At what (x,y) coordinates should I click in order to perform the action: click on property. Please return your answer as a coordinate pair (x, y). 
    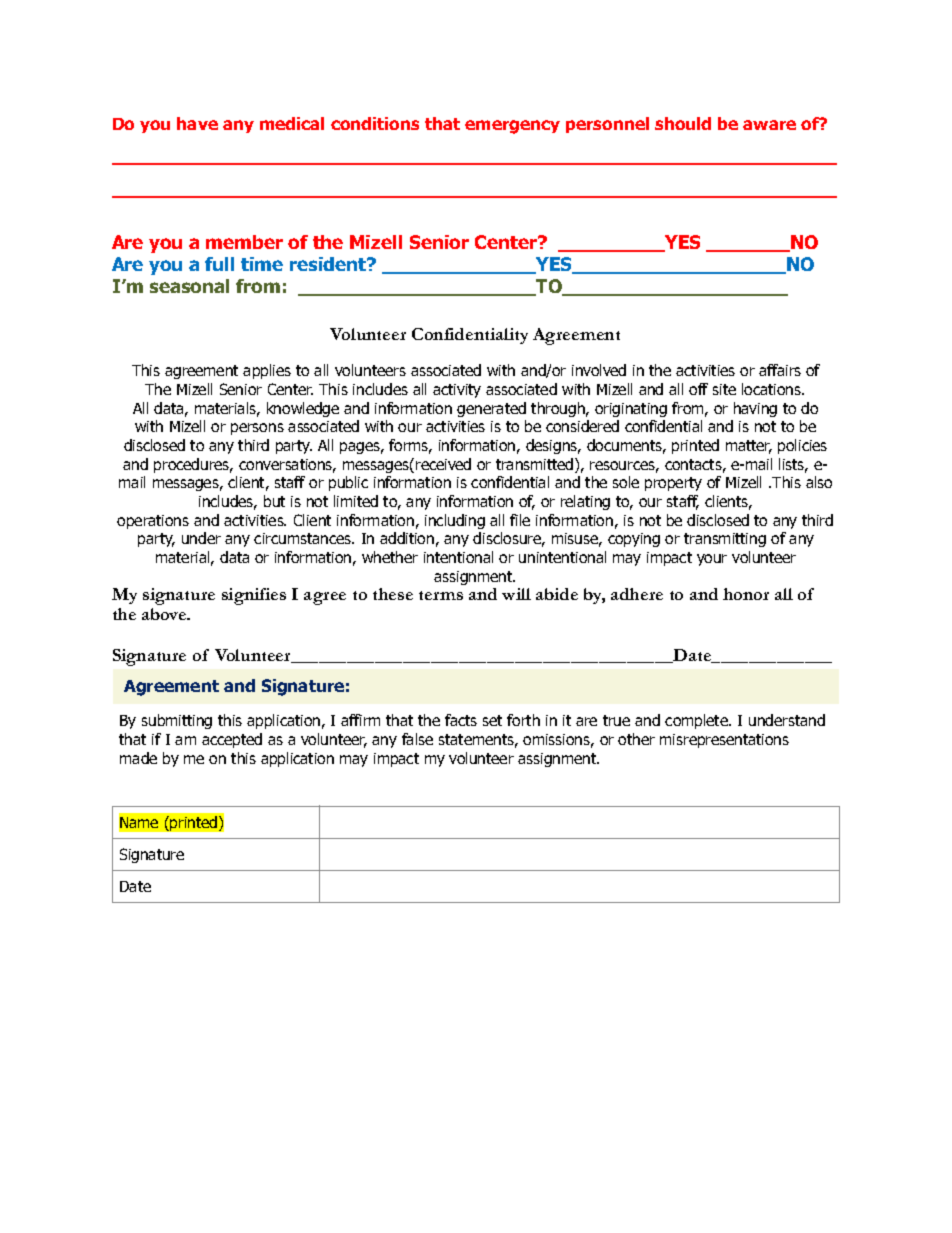
    Looking at the image, I should click on (673, 484).
